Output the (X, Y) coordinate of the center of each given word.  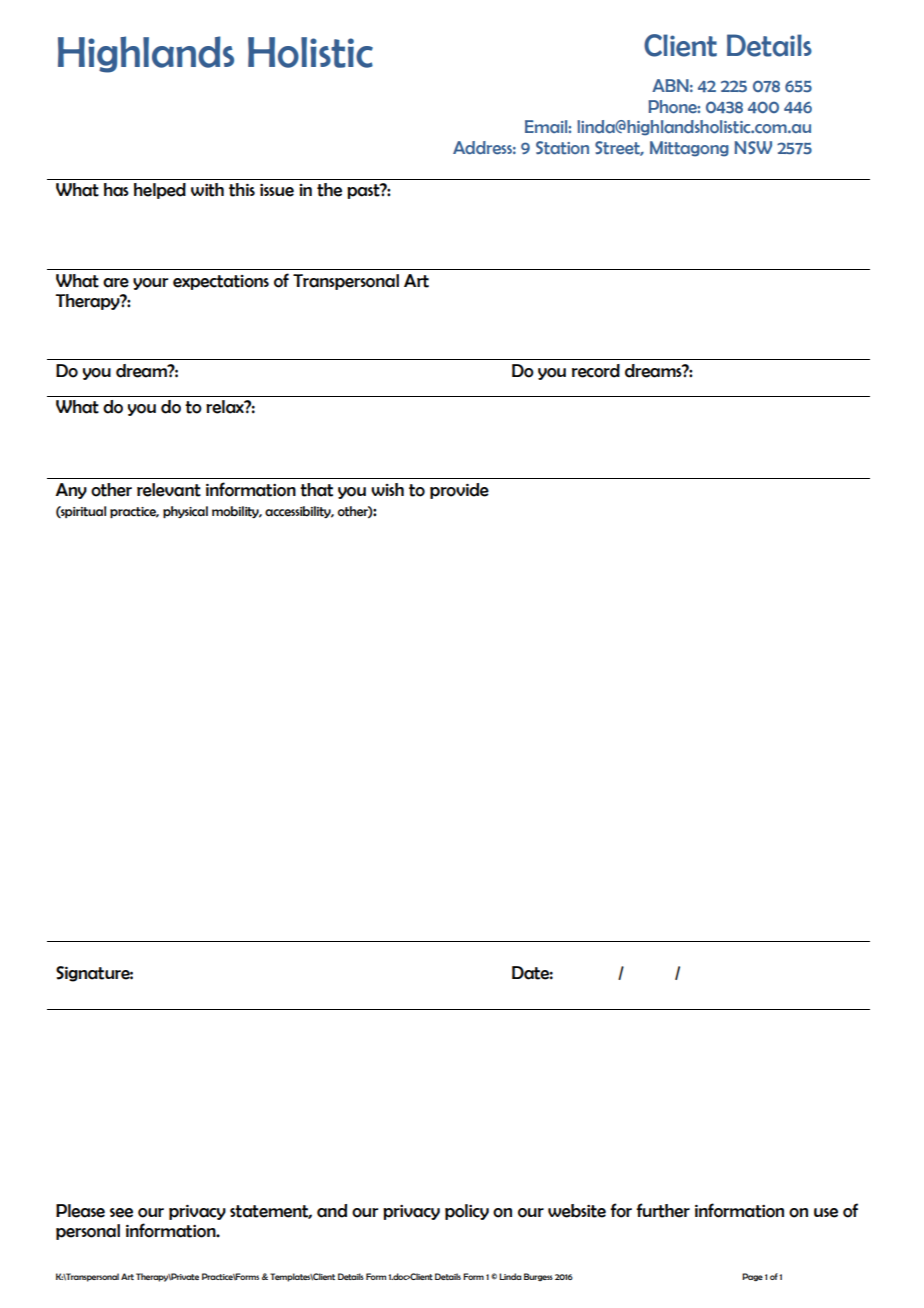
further (663, 1210)
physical (185, 512)
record (596, 371)
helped (160, 191)
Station (562, 148)
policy (467, 1212)
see (121, 1213)
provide (459, 491)
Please (80, 1211)
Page (752, 1277)
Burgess (538, 1277)
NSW (753, 147)
